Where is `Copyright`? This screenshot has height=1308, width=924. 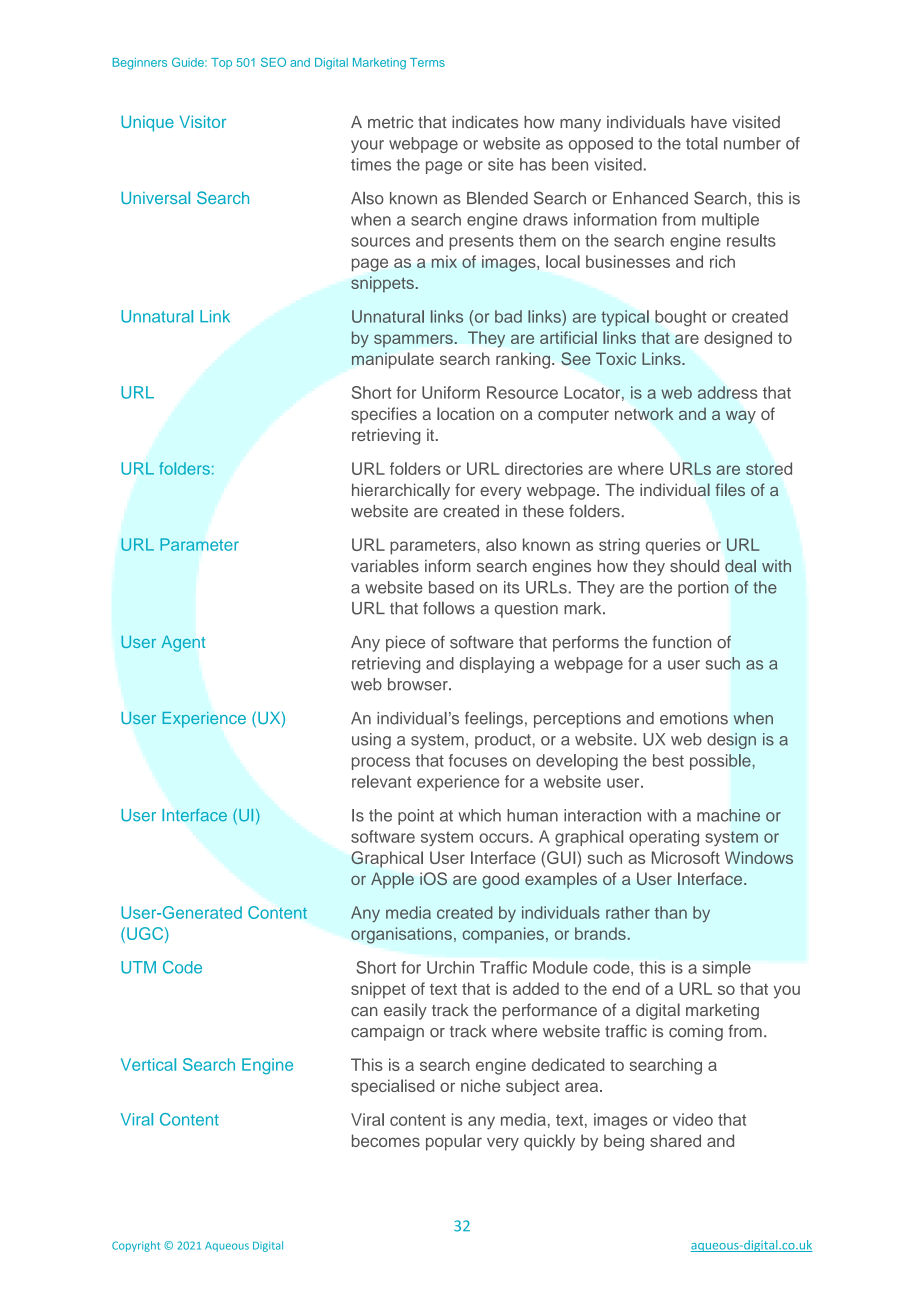
Copyright is located at coordinates (136, 1246).
